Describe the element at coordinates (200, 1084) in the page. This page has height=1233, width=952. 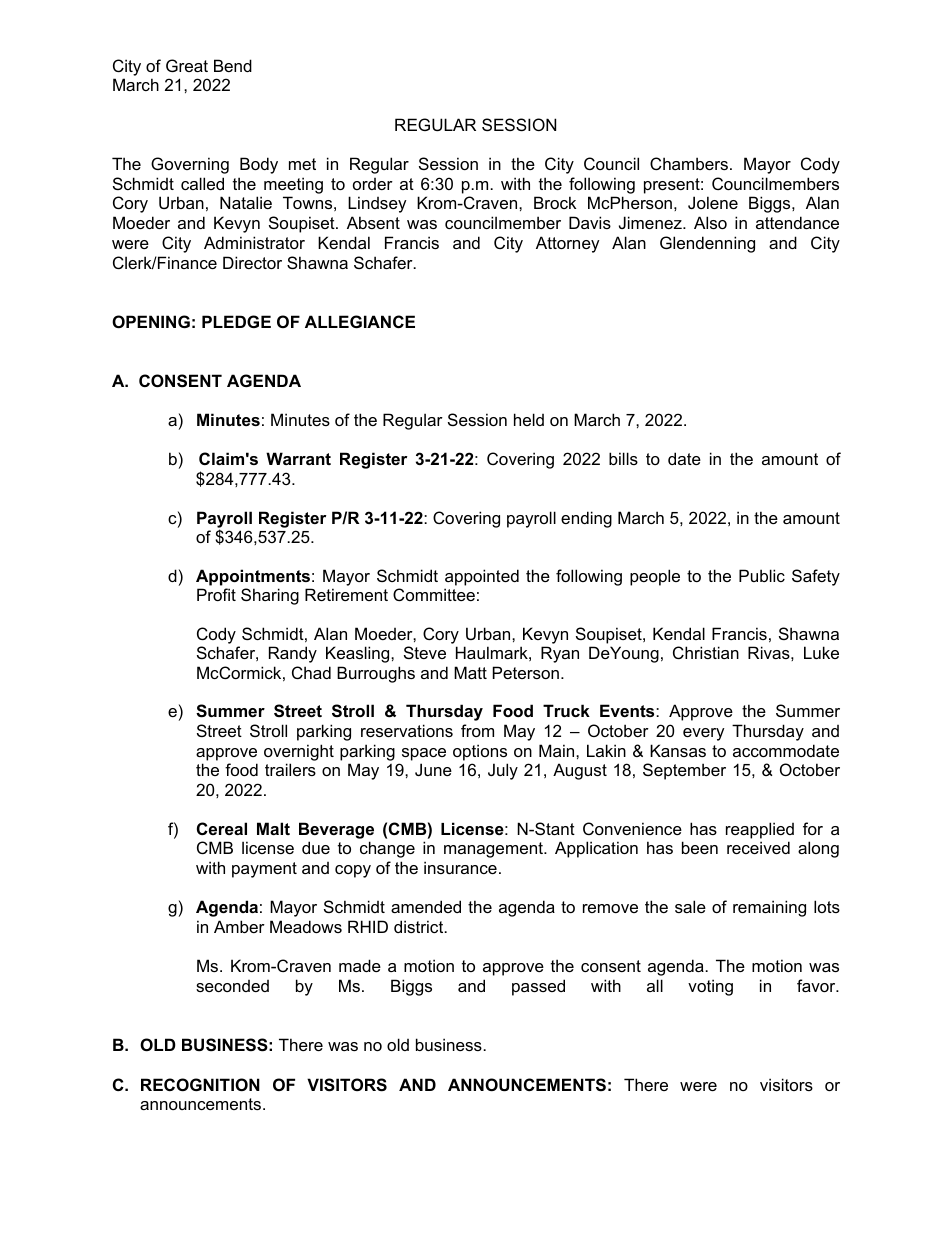
I see `RECOGNITION` at that location.
